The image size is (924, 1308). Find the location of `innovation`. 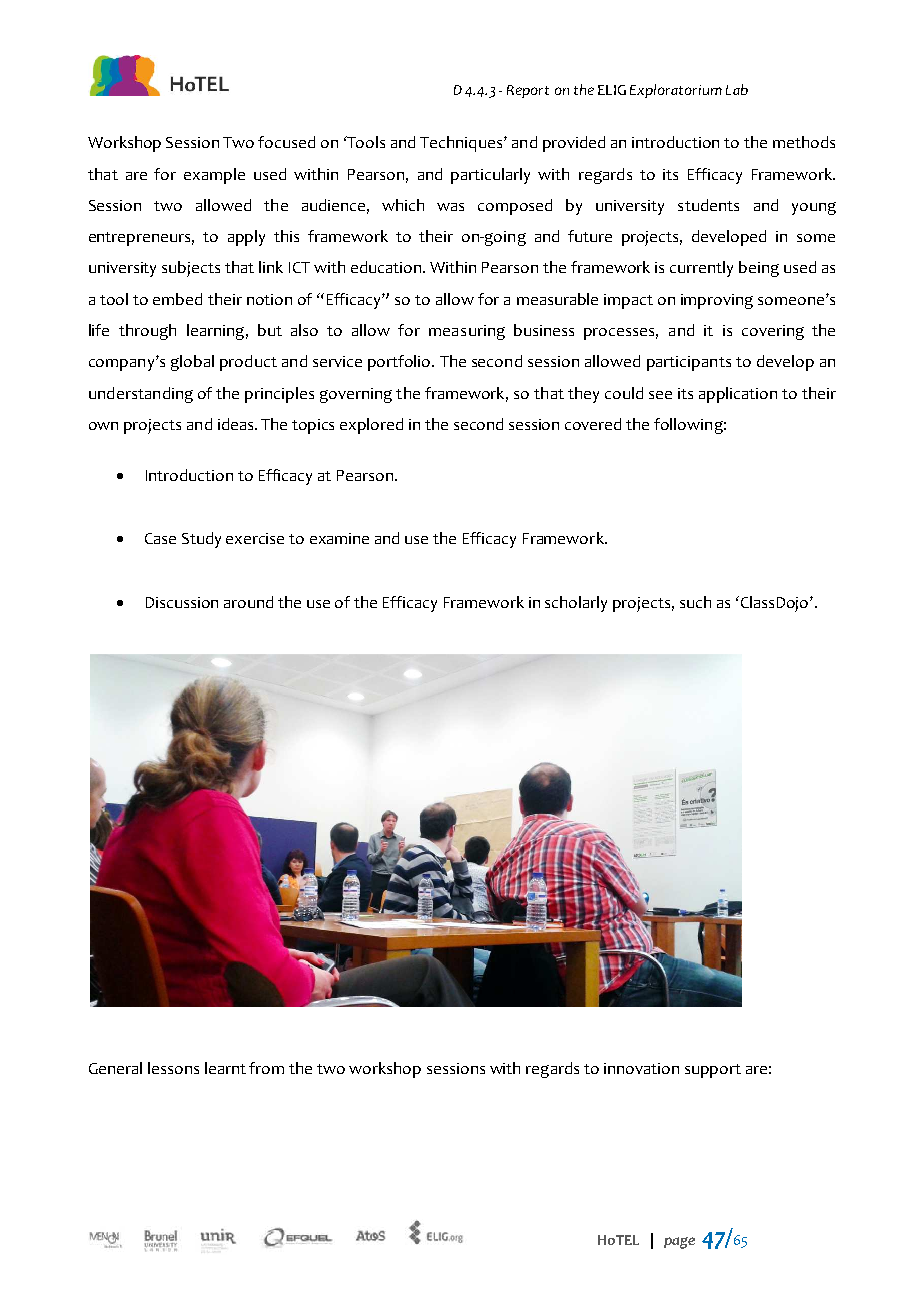

innovation is located at coordinates (641, 1068).
